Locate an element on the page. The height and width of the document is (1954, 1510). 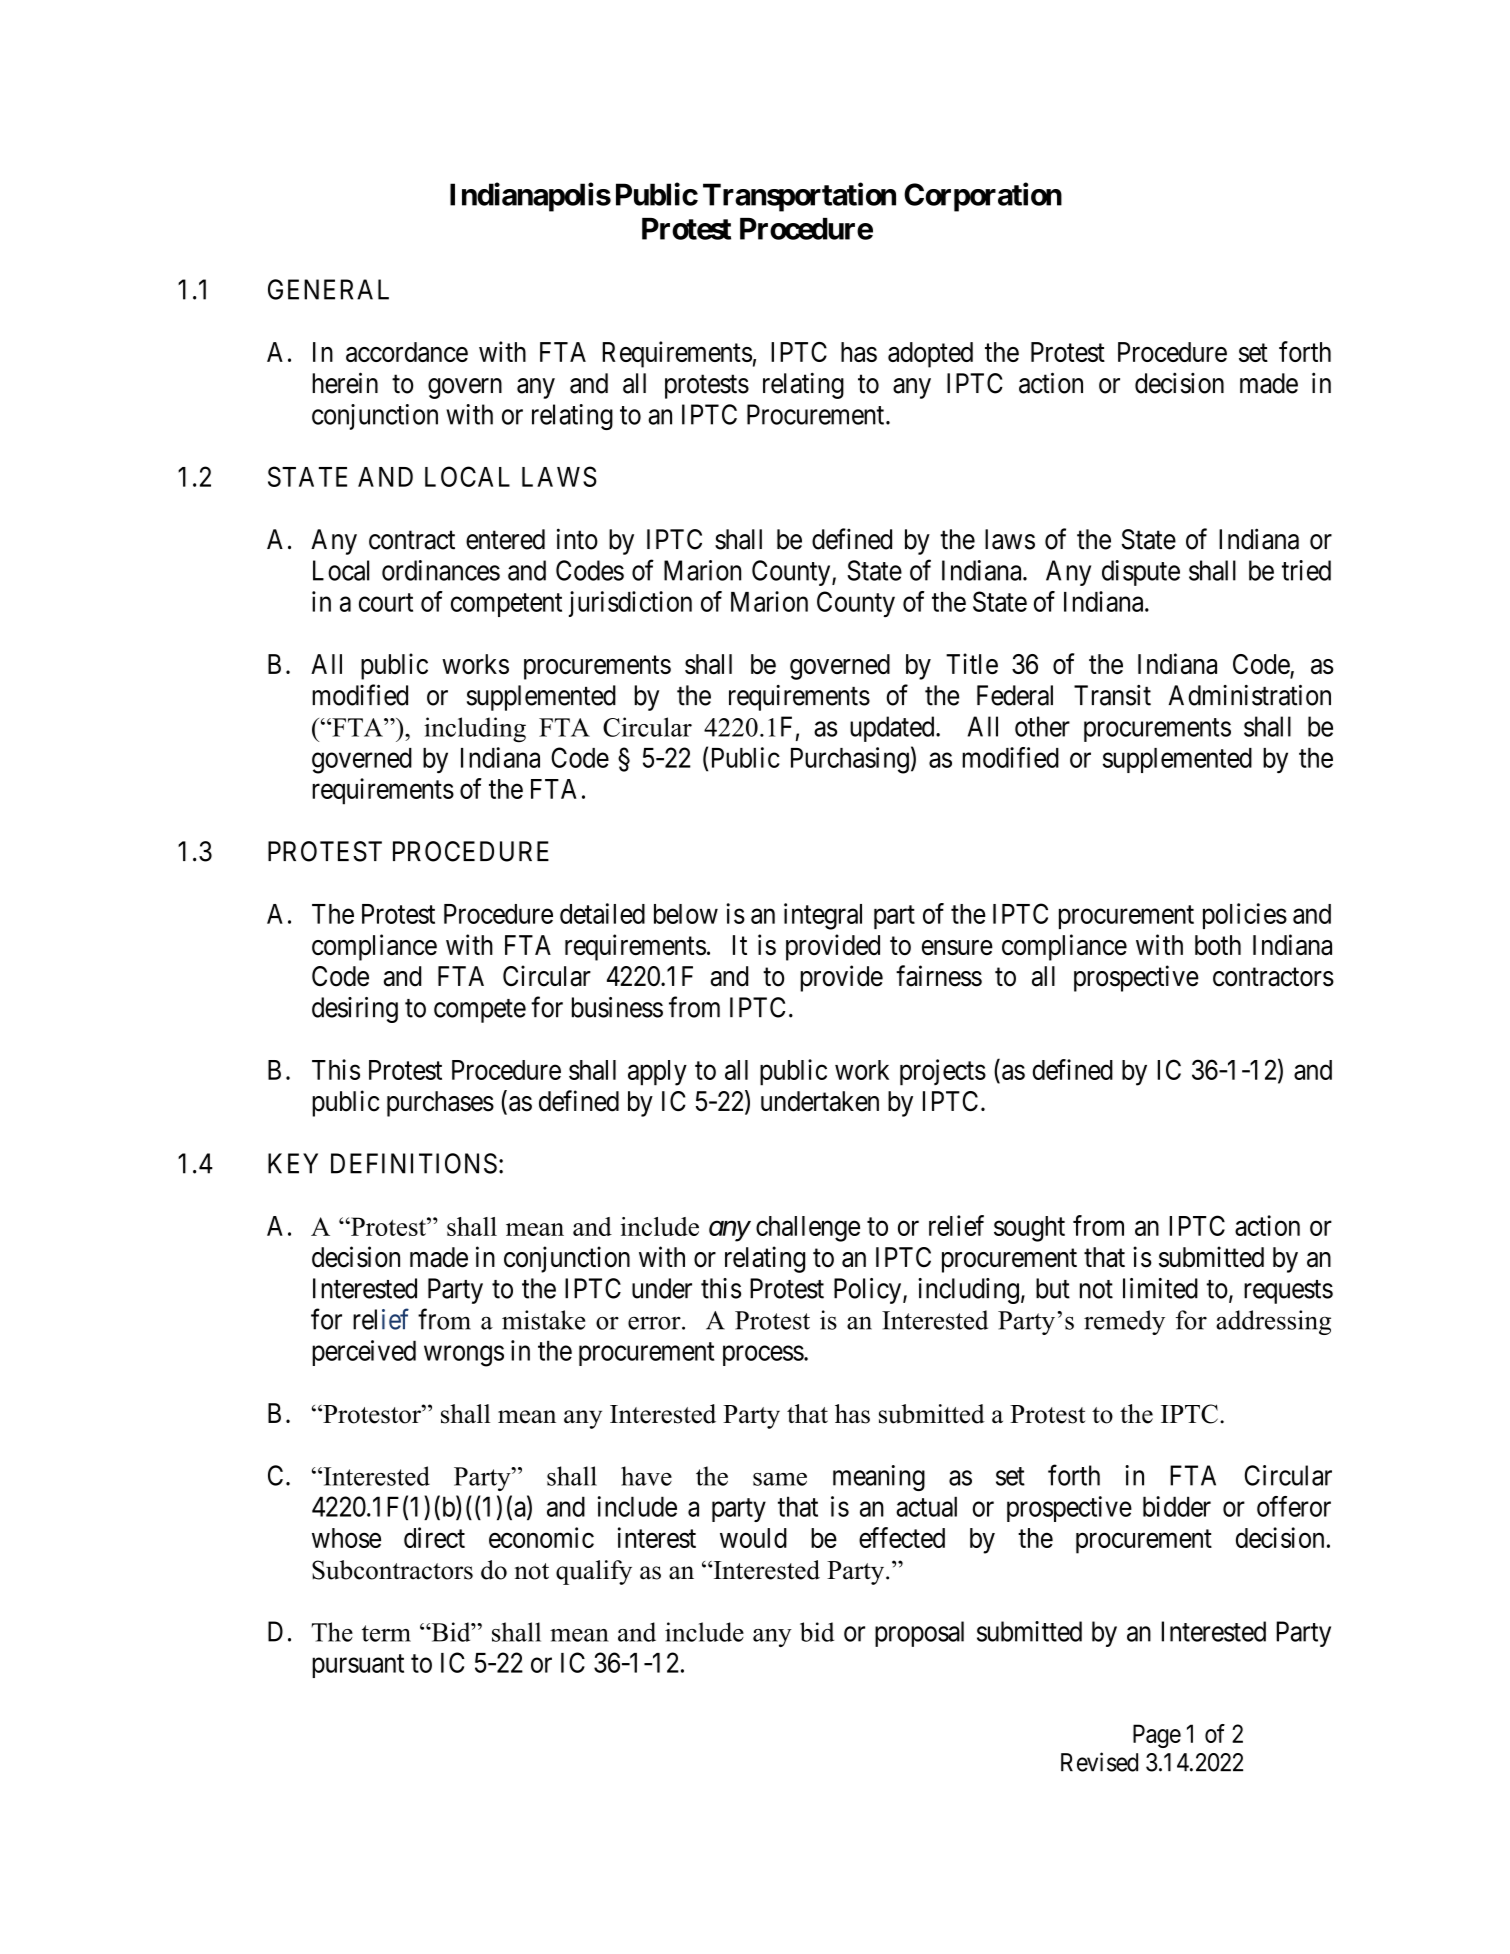
GENERAL is located at coordinates (328, 289).
